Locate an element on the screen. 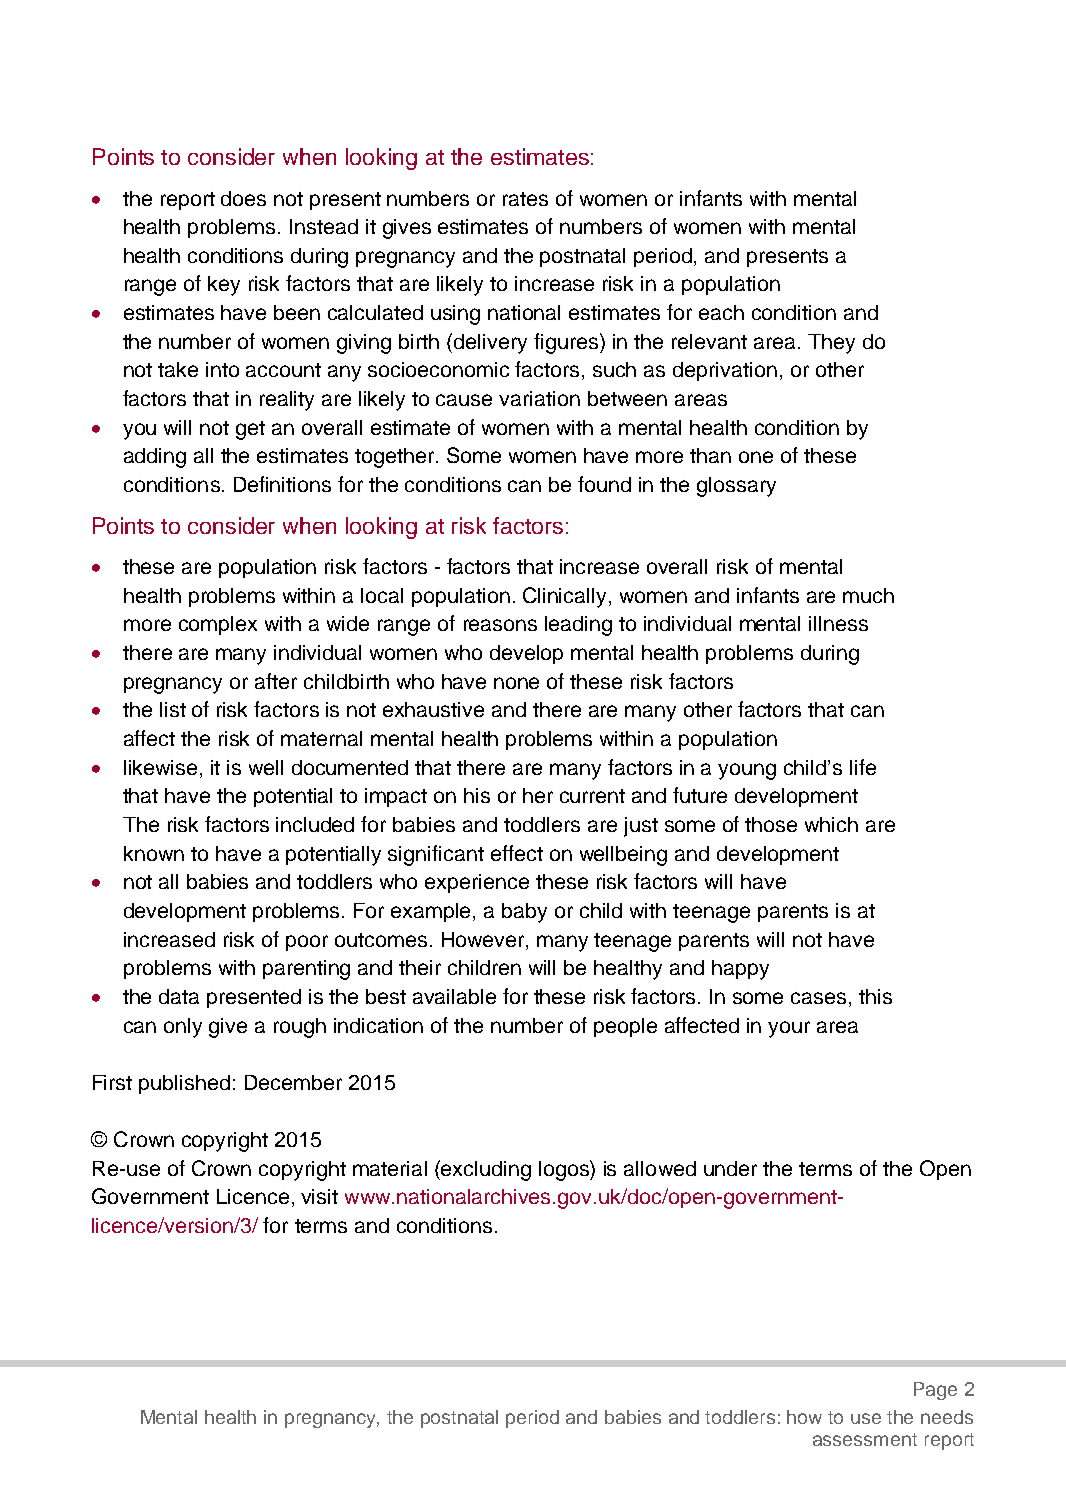 The width and height of the screenshot is (1066, 1507). much is located at coordinates (868, 595).
